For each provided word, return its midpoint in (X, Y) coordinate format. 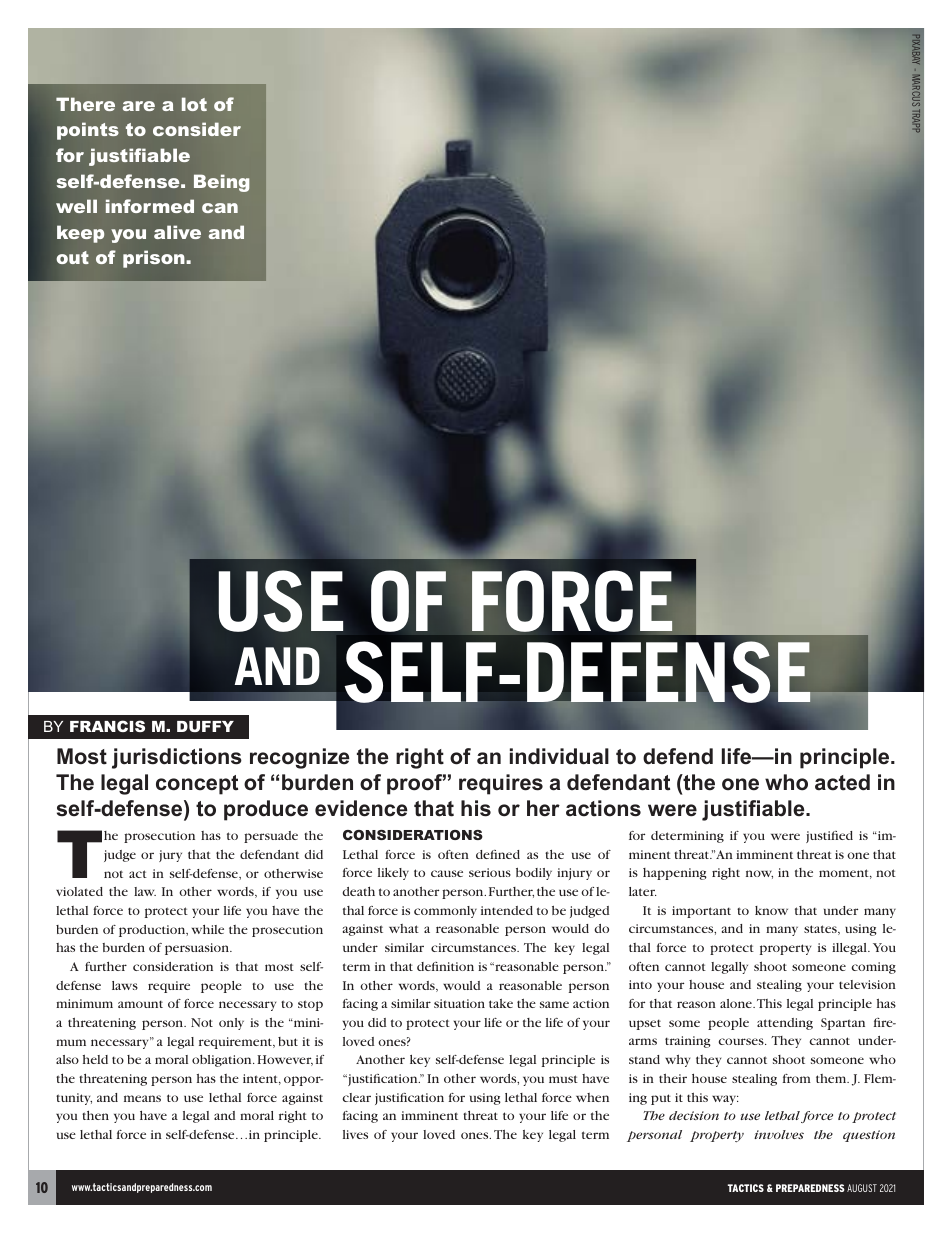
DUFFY (205, 726)
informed (150, 206)
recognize (300, 758)
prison (155, 259)
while (208, 929)
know (771, 910)
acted (842, 782)
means (142, 1098)
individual (559, 756)
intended (507, 910)
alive (177, 232)
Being (222, 183)
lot (194, 104)
